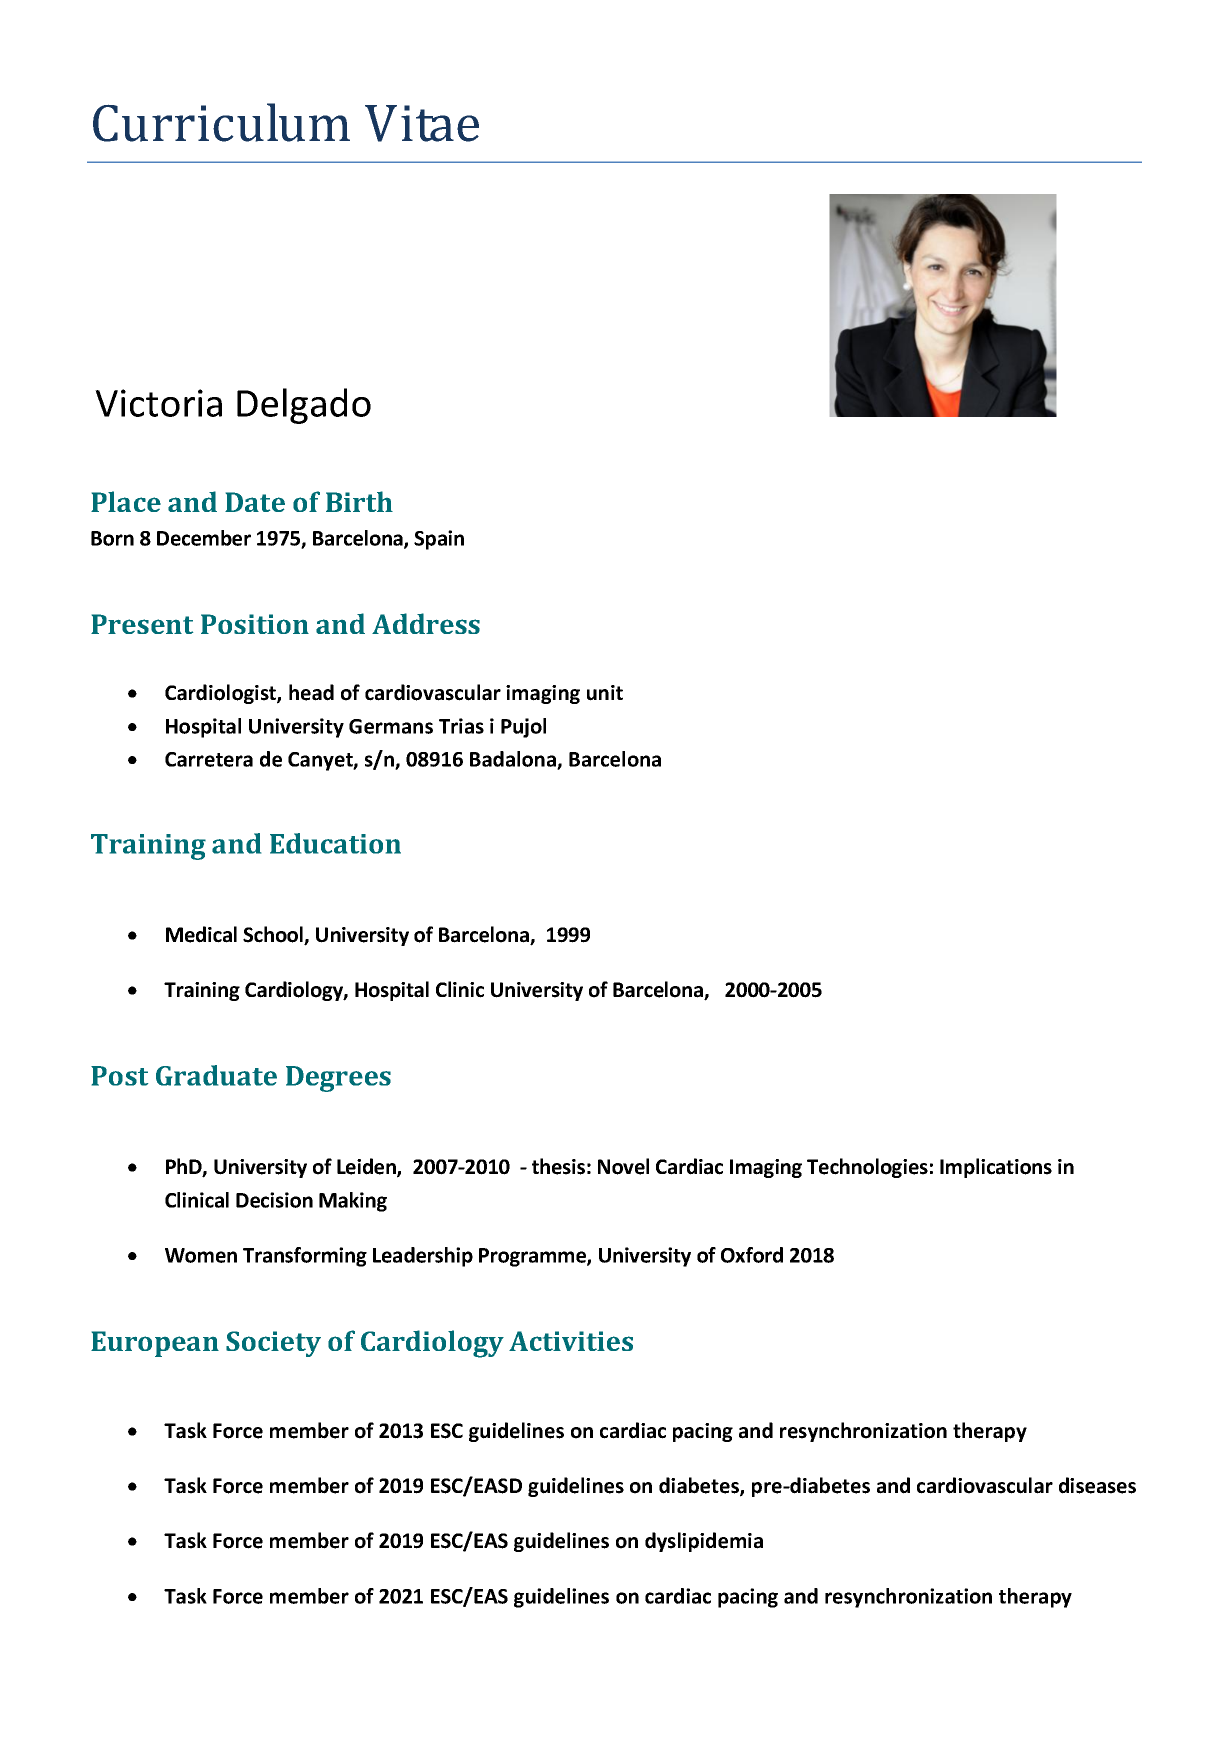 The width and height of the image is (1229, 1738). What do you see at coordinates (273, 1344) in the image?
I see `Society` at bounding box center [273, 1344].
